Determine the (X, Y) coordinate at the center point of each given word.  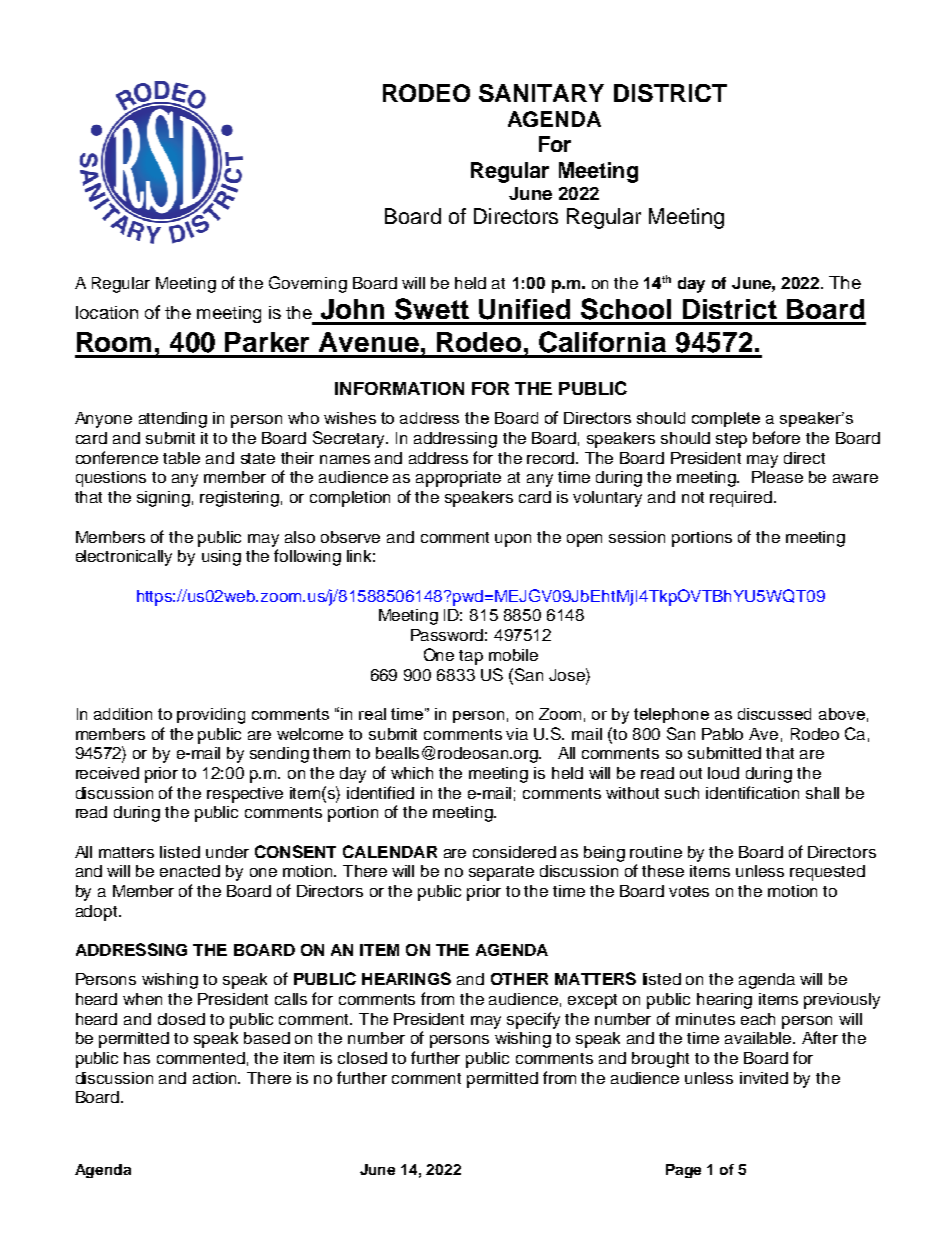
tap (471, 657)
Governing (308, 284)
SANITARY (541, 93)
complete (726, 419)
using (221, 558)
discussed (774, 714)
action (216, 1078)
